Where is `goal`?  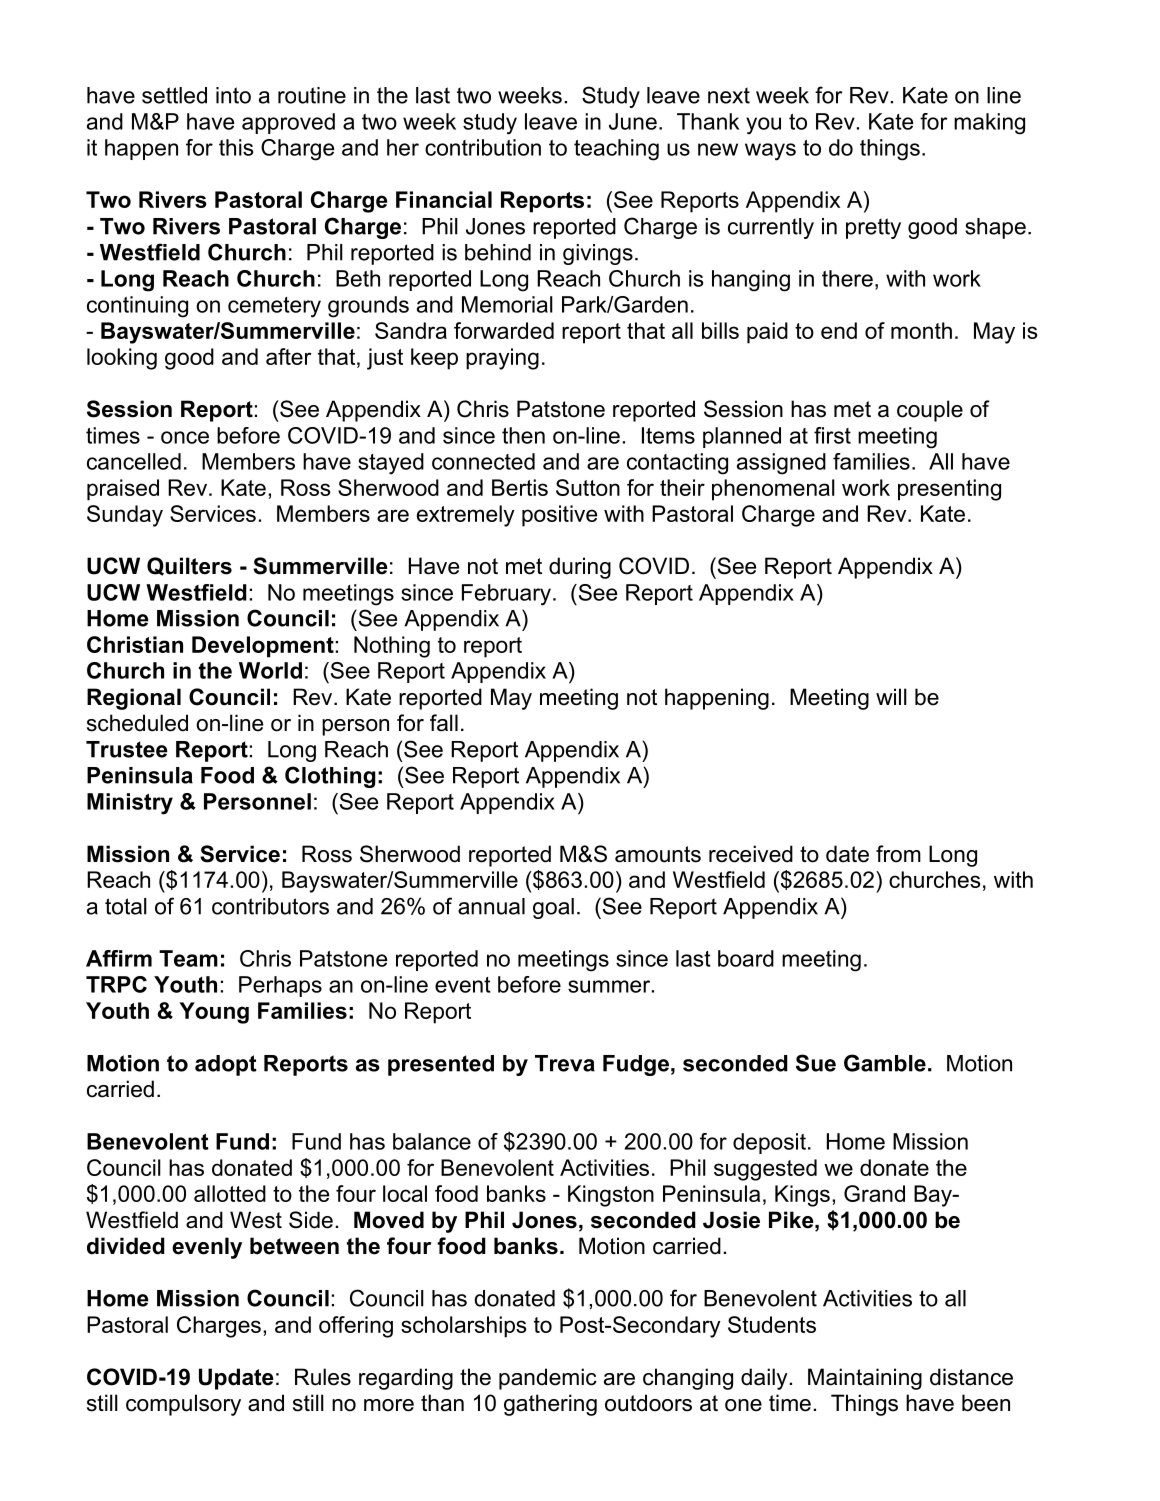
goal is located at coordinates (553, 908).
